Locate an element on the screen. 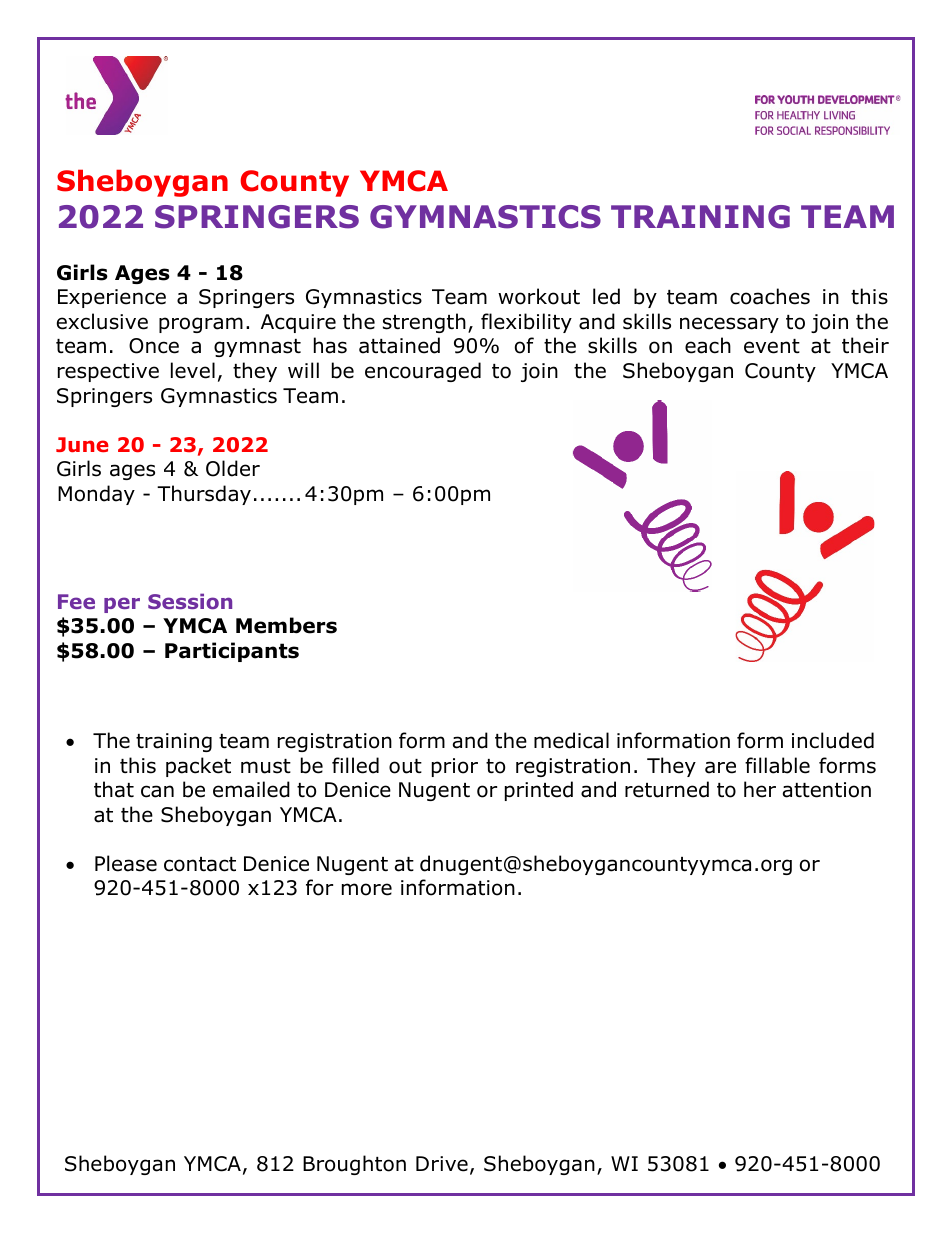 The image size is (952, 1233). Session is located at coordinates (190, 601).
